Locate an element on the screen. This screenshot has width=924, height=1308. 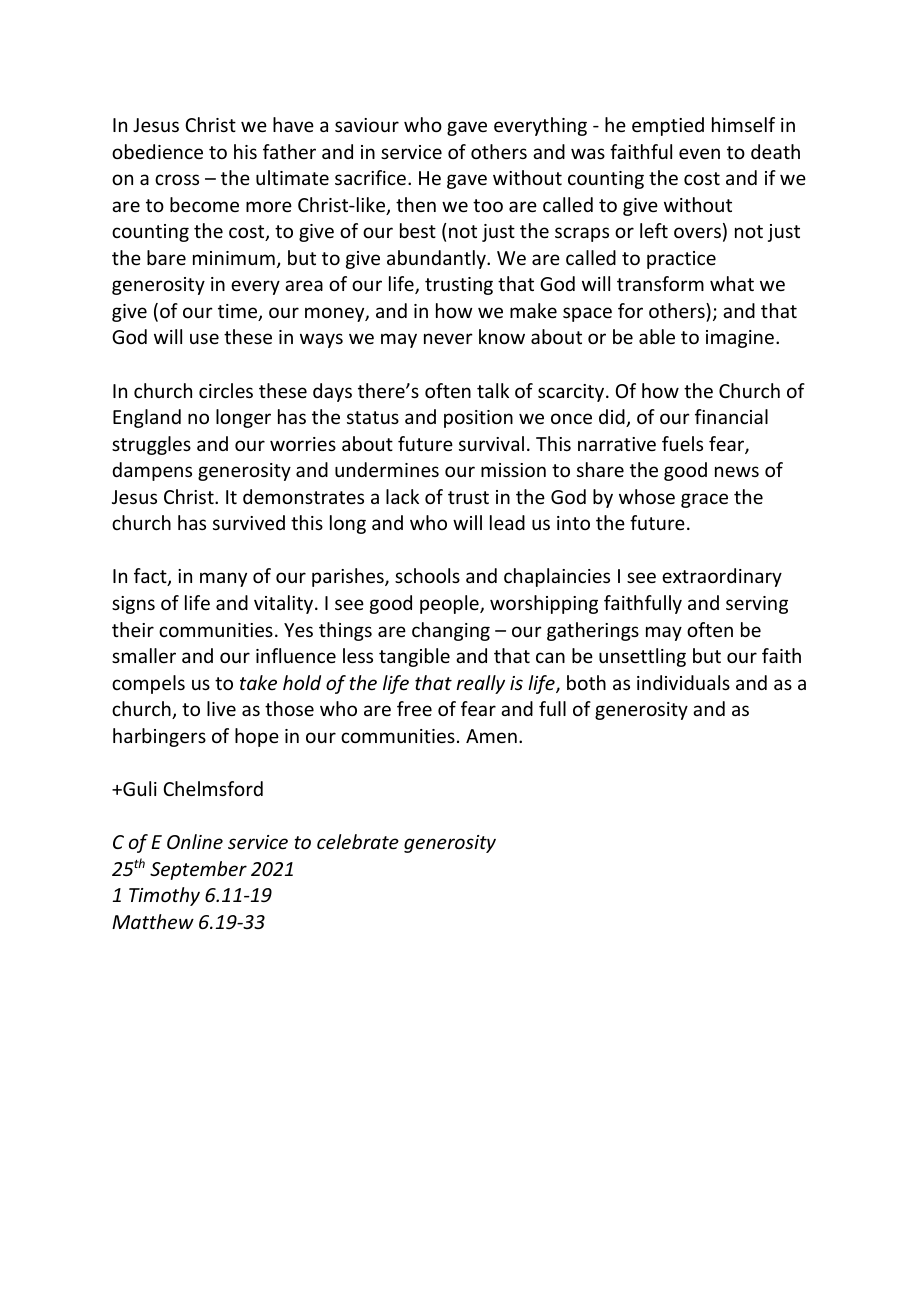
use is located at coordinates (204, 338).
